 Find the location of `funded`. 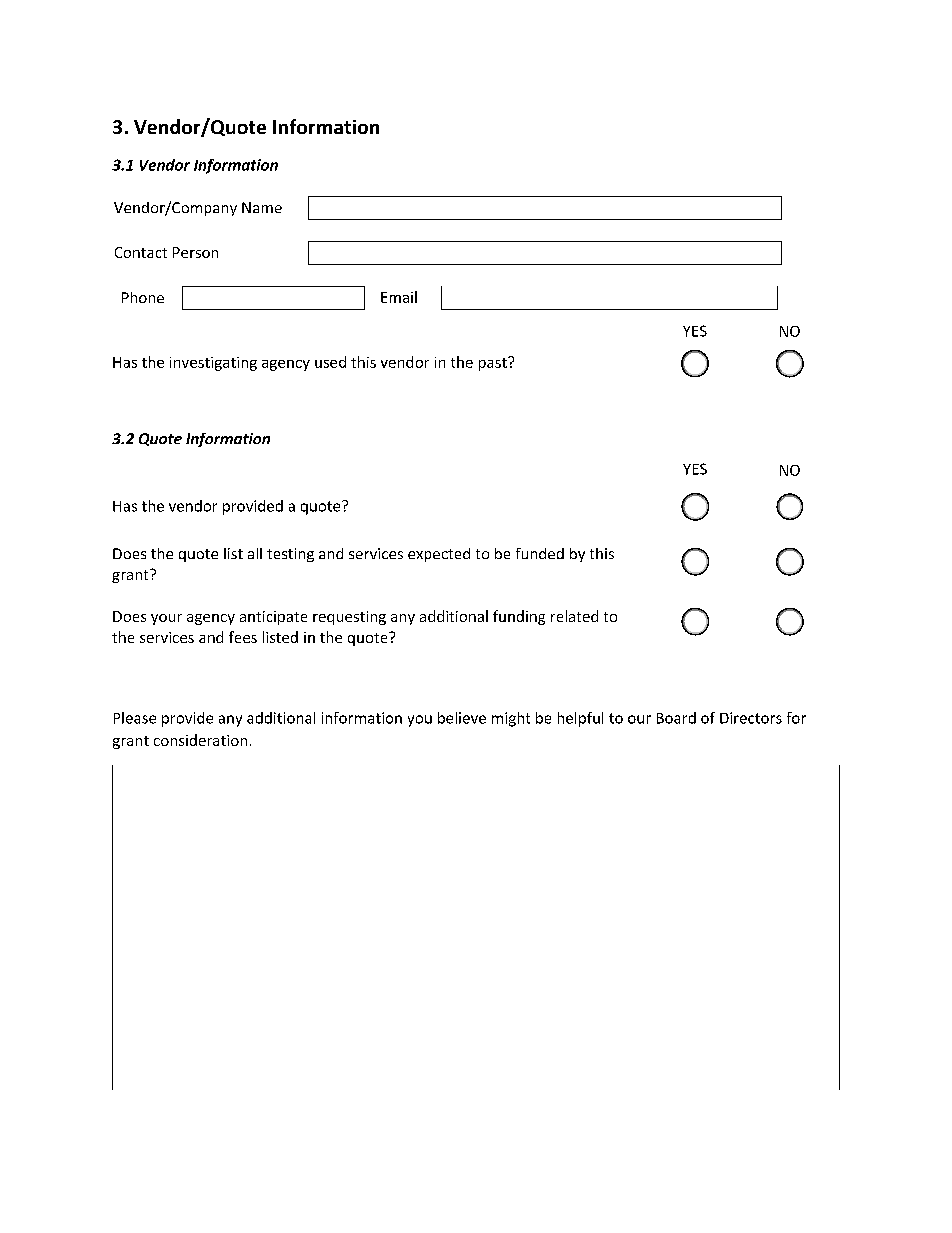

funded is located at coordinates (540, 553).
